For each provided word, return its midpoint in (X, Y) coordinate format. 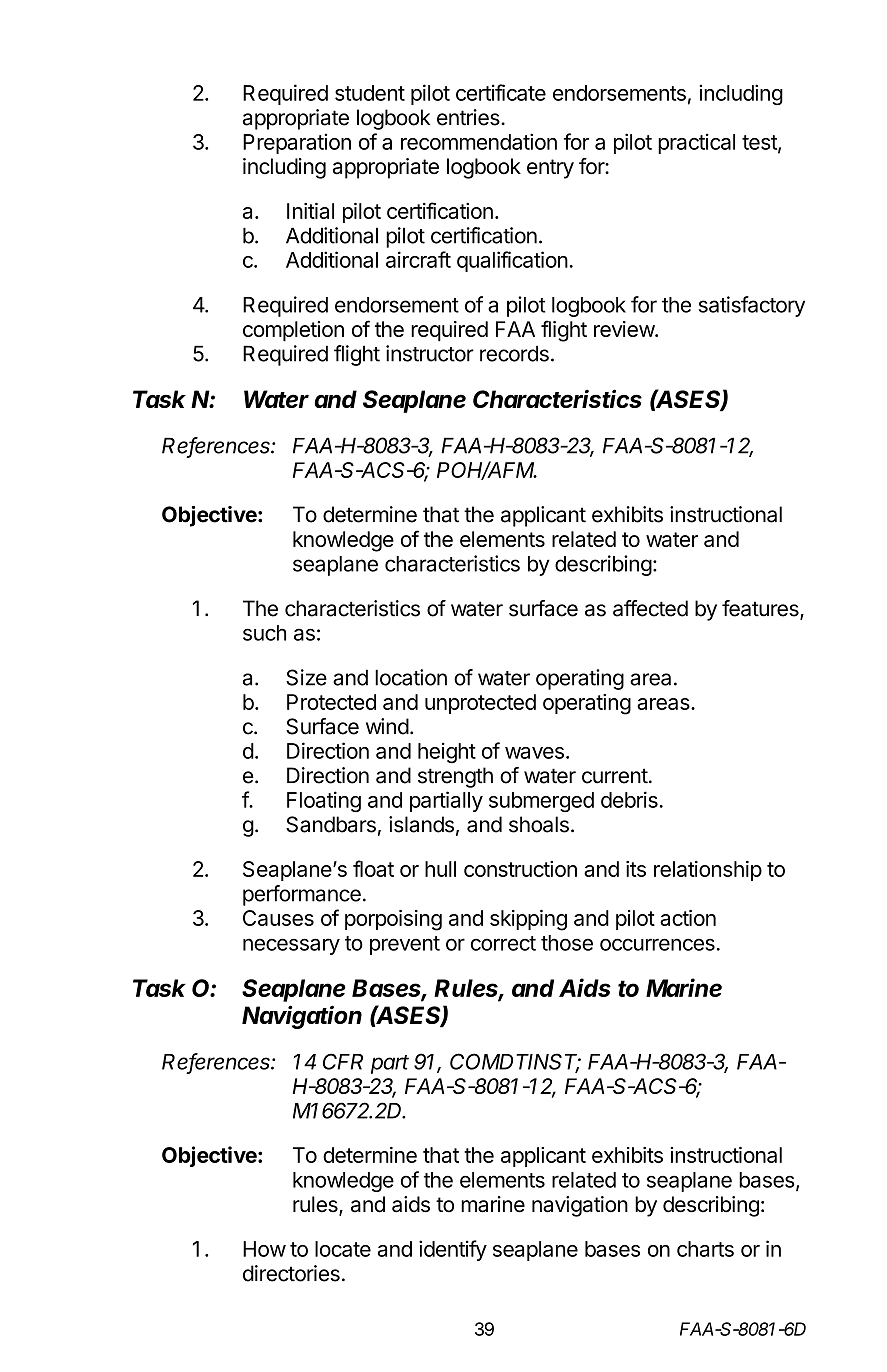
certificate (501, 92)
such (264, 633)
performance (302, 895)
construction (520, 869)
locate (343, 1249)
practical (696, 143)
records (514, 353)
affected (650, 608)
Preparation (297, 143)
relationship (708, 871)
